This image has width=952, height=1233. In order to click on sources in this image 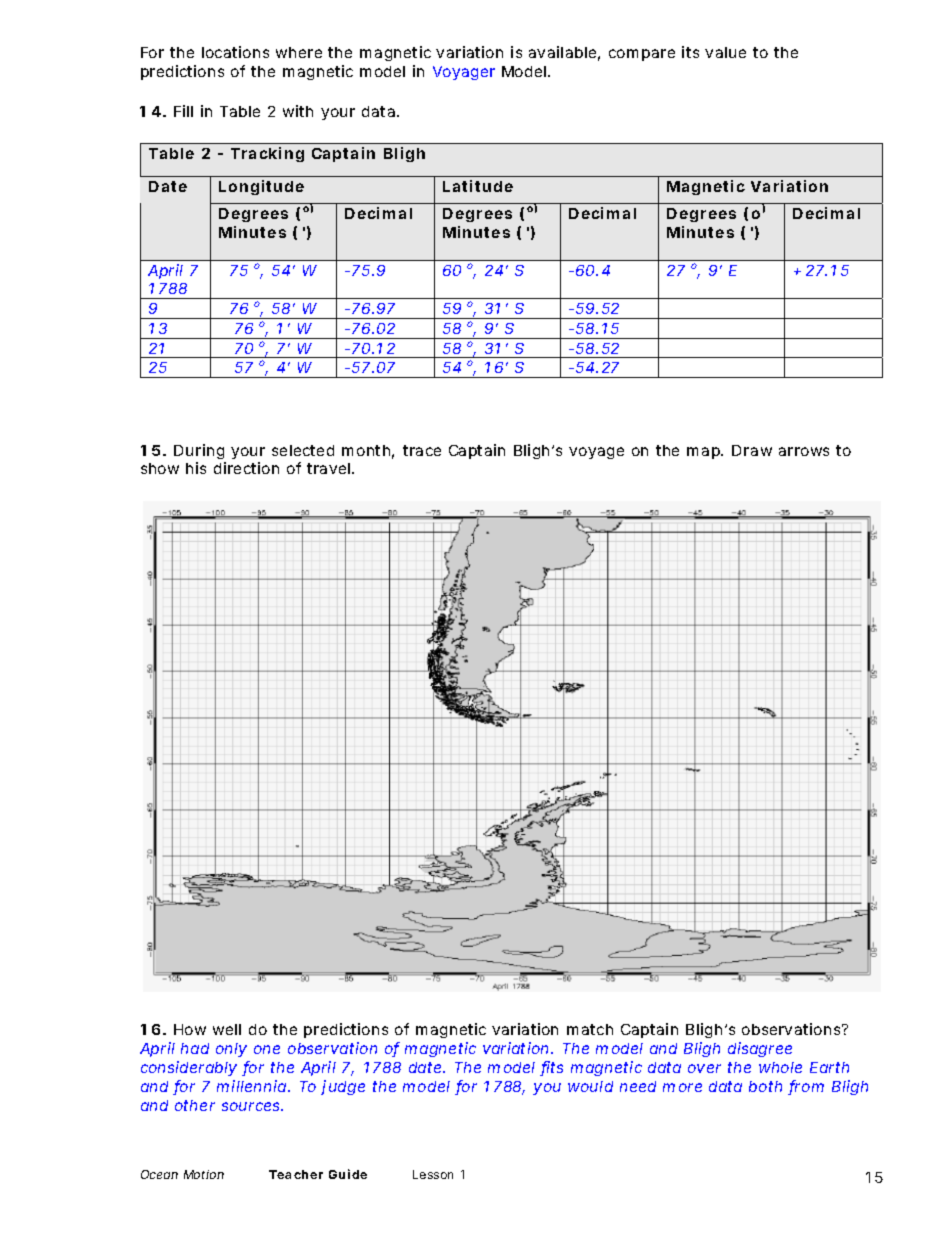, I will do `click(252, 1106)`.
